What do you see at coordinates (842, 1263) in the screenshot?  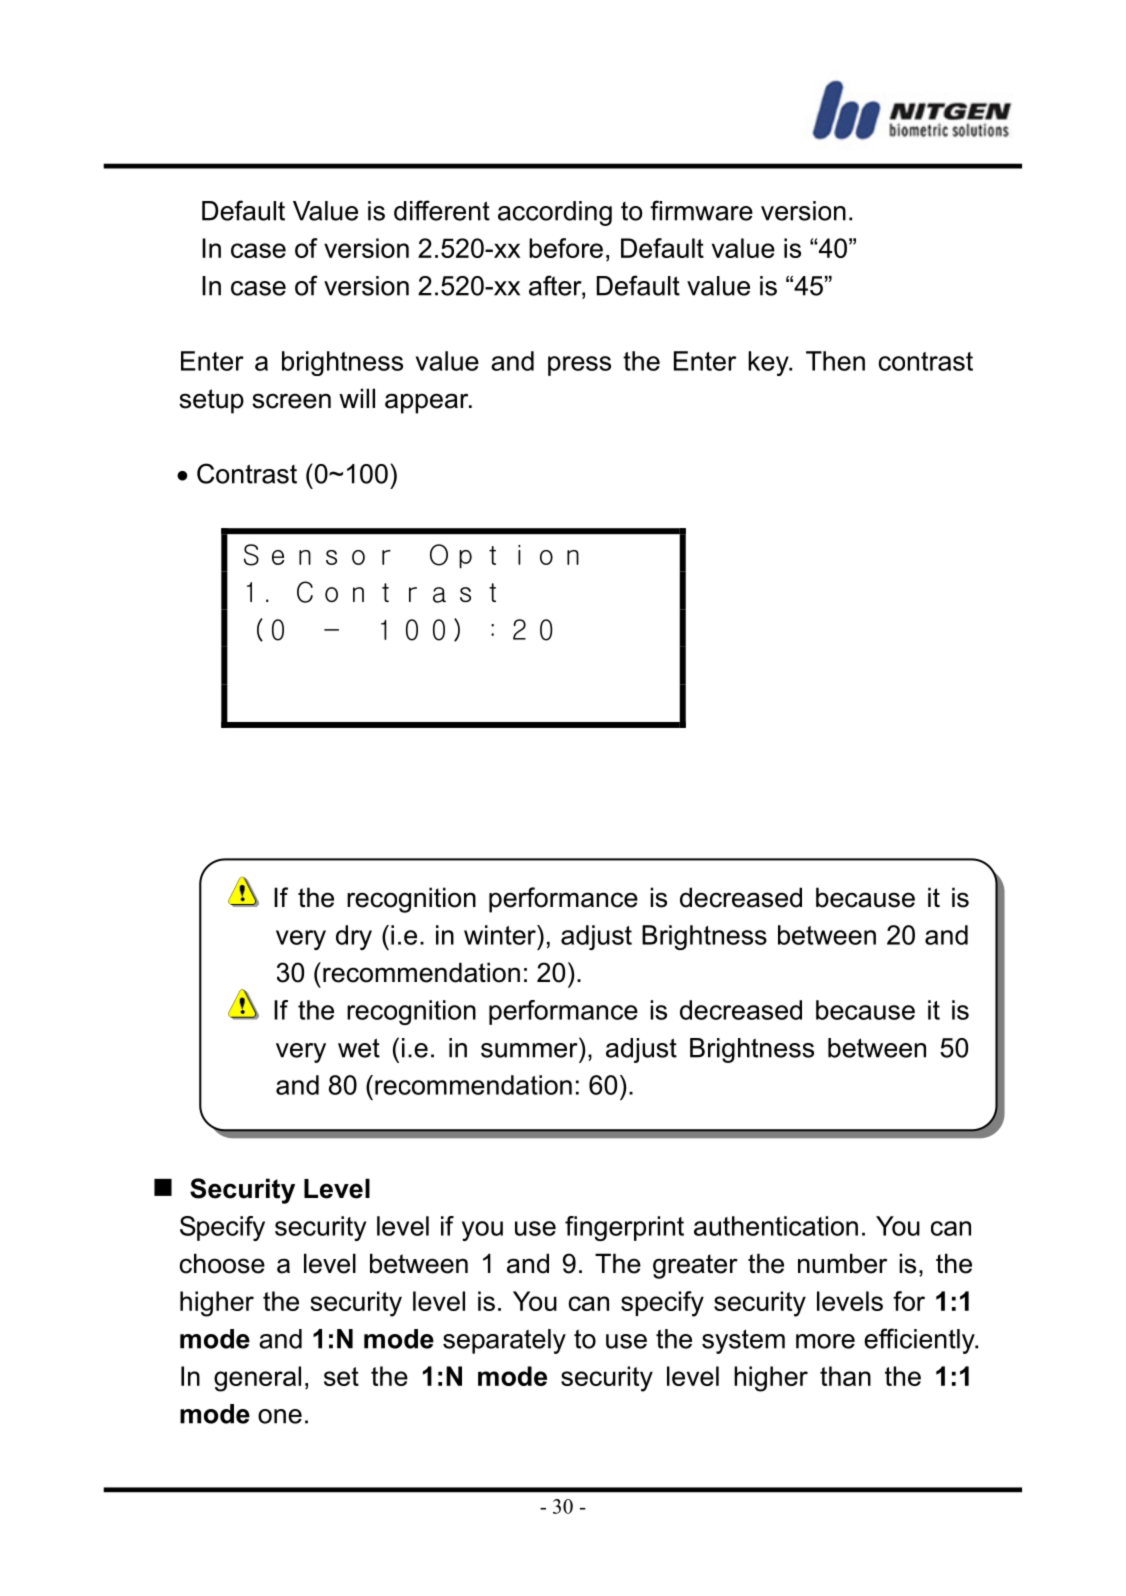 I see `number` at bounding box center [842, 1263].
